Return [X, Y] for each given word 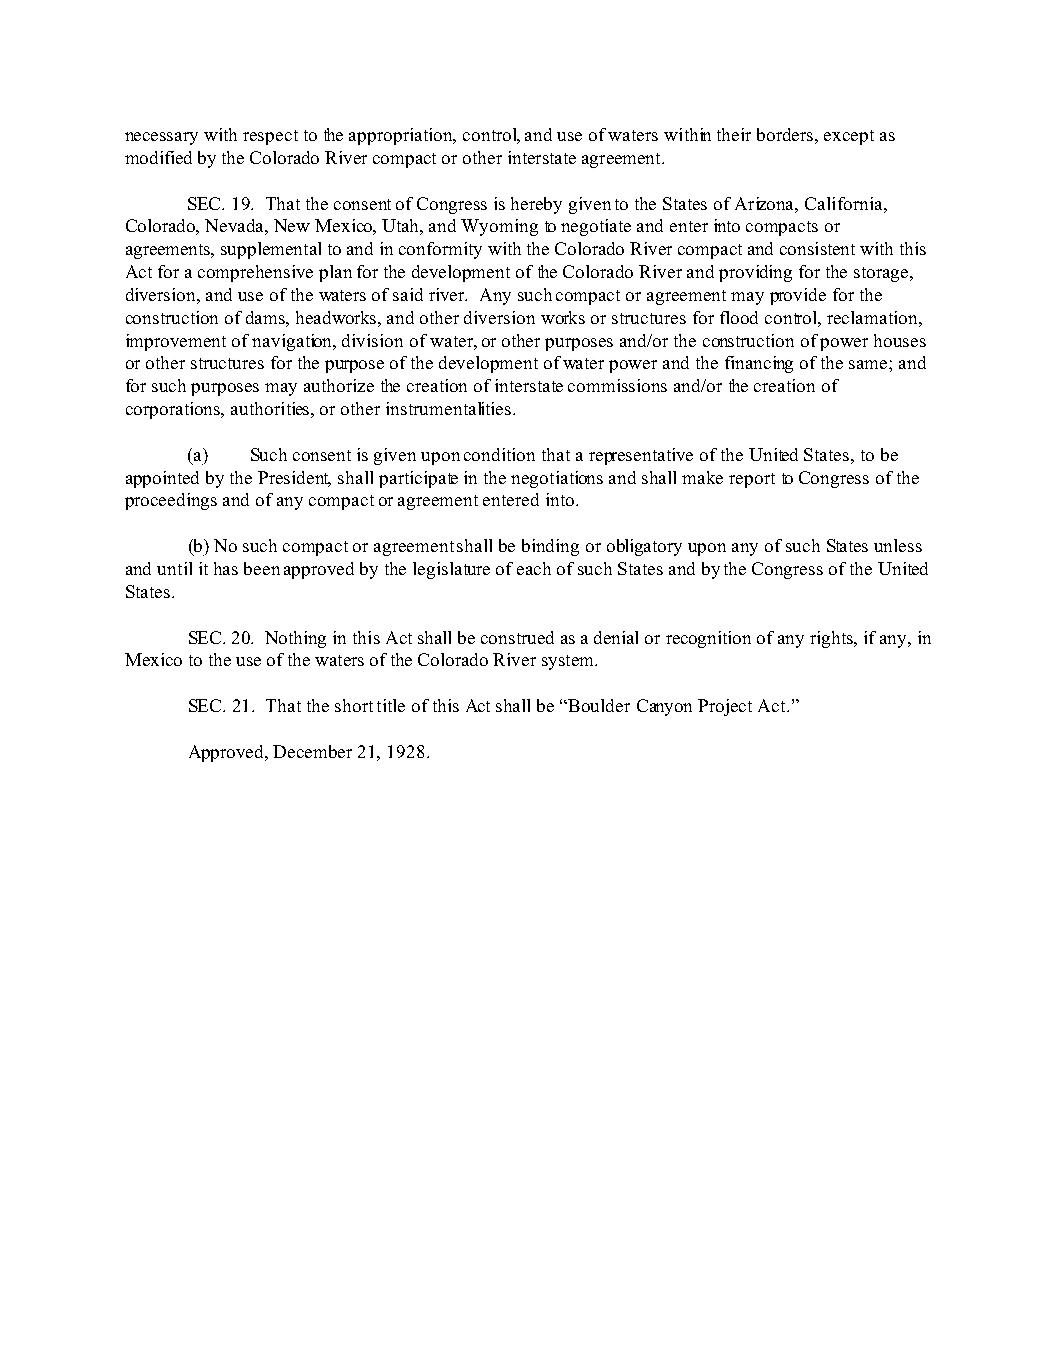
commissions [617, 385]
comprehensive [255, 273]
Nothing [295, 639]
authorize [339, 385]
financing [759, 364]
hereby [536, 205]
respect [270, 137]
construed [517, 637]
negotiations [557, 479]
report [752, 480]
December [312, 751]
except [849, 137]
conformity [440, 250]
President [294, 478]
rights [832, 639]
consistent [817, 248]
